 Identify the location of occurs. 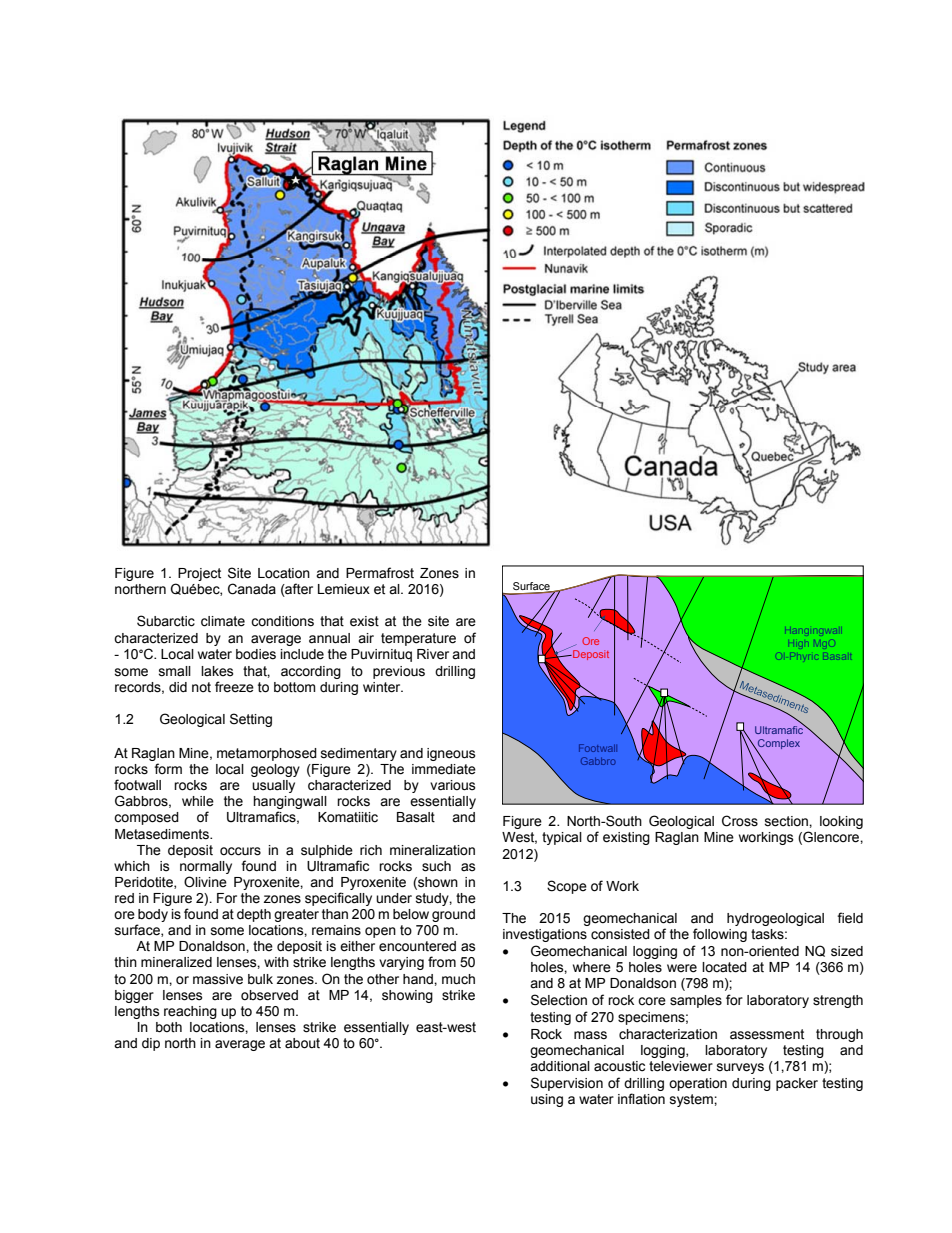
(240, 851).
